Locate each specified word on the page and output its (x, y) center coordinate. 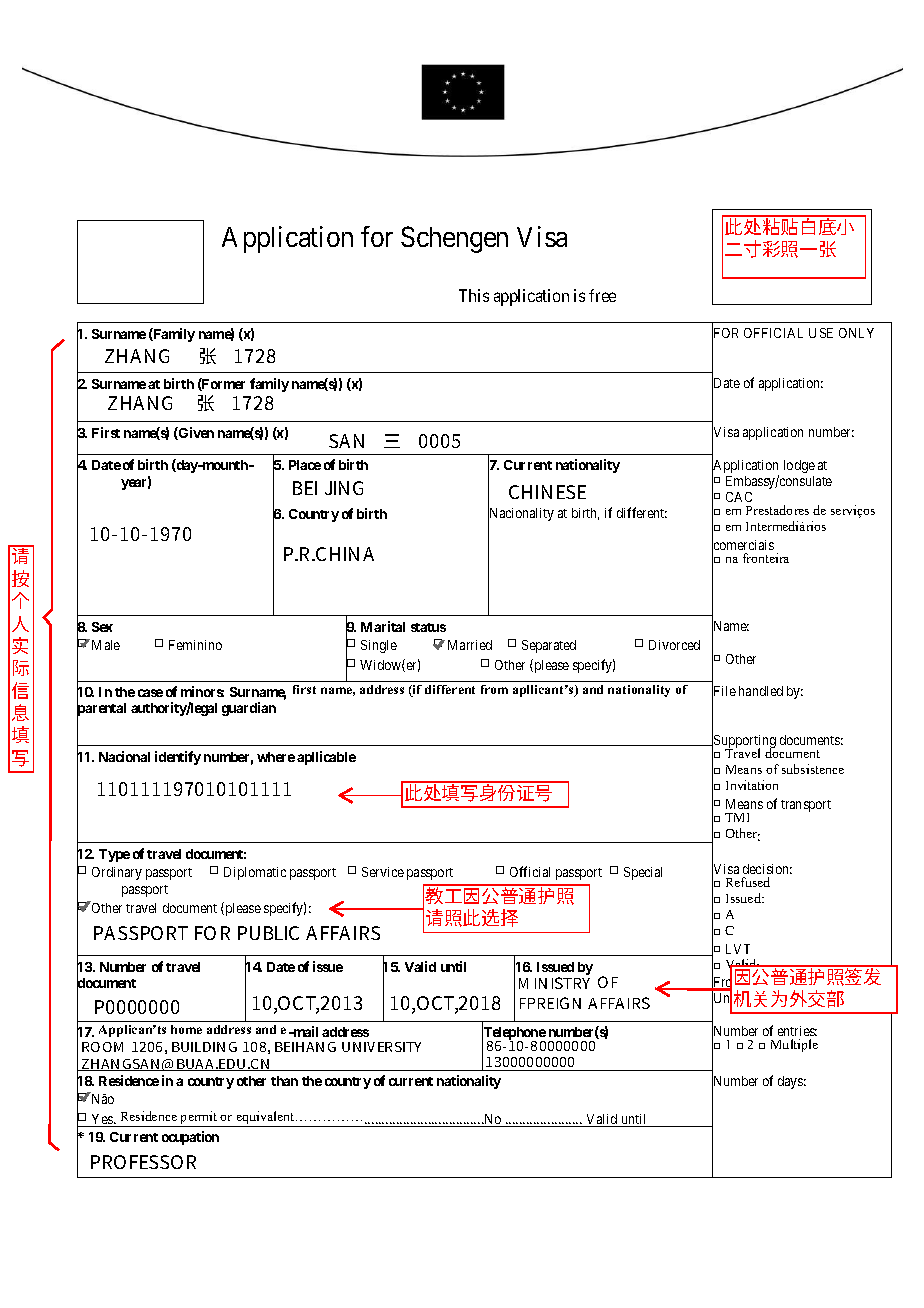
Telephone (514, 1034)
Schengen (454, 239)
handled (761, 691)
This (474, 295)
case (150, 693)
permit (199, 1119)
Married (470, 645)
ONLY (856, 333)
